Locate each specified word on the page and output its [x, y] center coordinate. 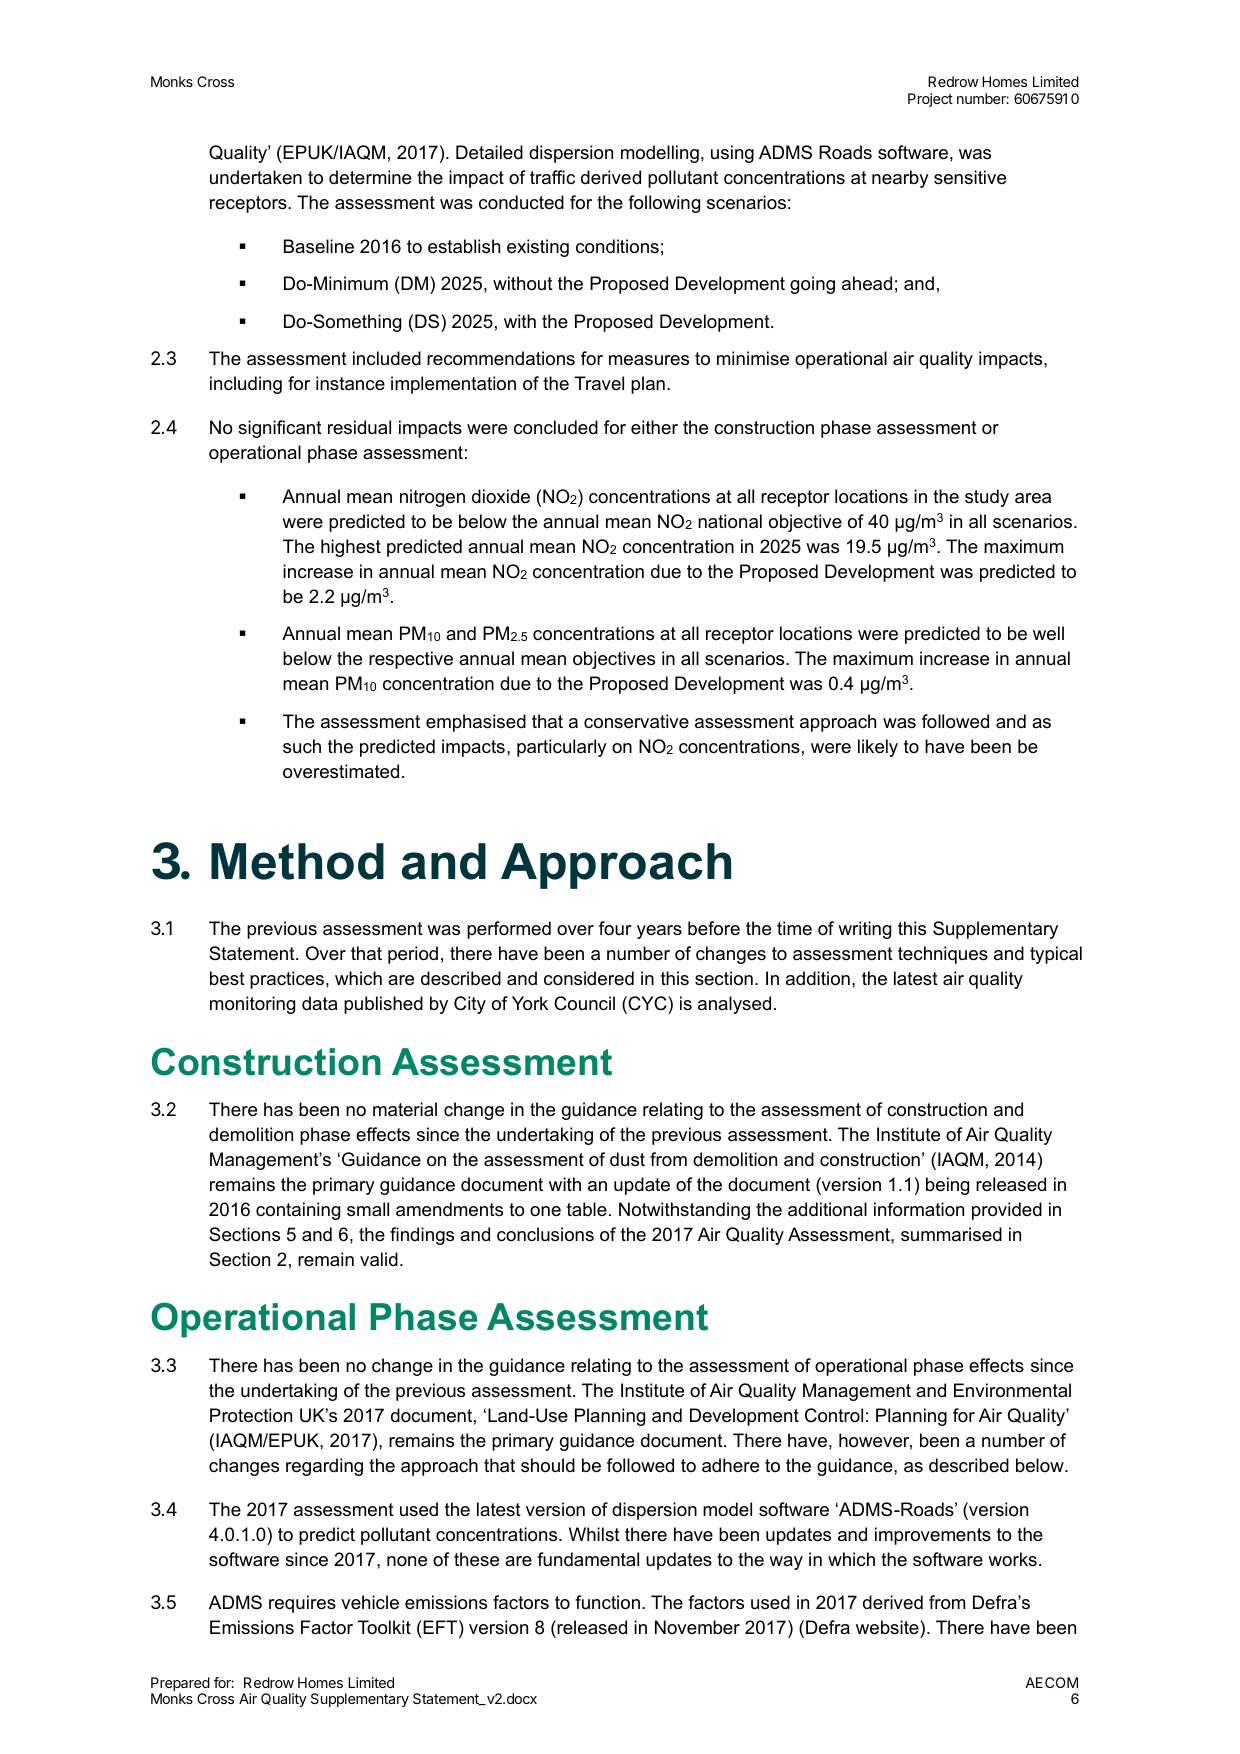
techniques [943, 955]
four [615, 928]
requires [302, 1604]
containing [298, 1211]
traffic [552, 177]
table [587, 1209]
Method [297, 861]
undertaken [256, 177]
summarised [951, 1234]
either [654, 427]
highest [351, 548]
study [987, 498]
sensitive [970, 177]
